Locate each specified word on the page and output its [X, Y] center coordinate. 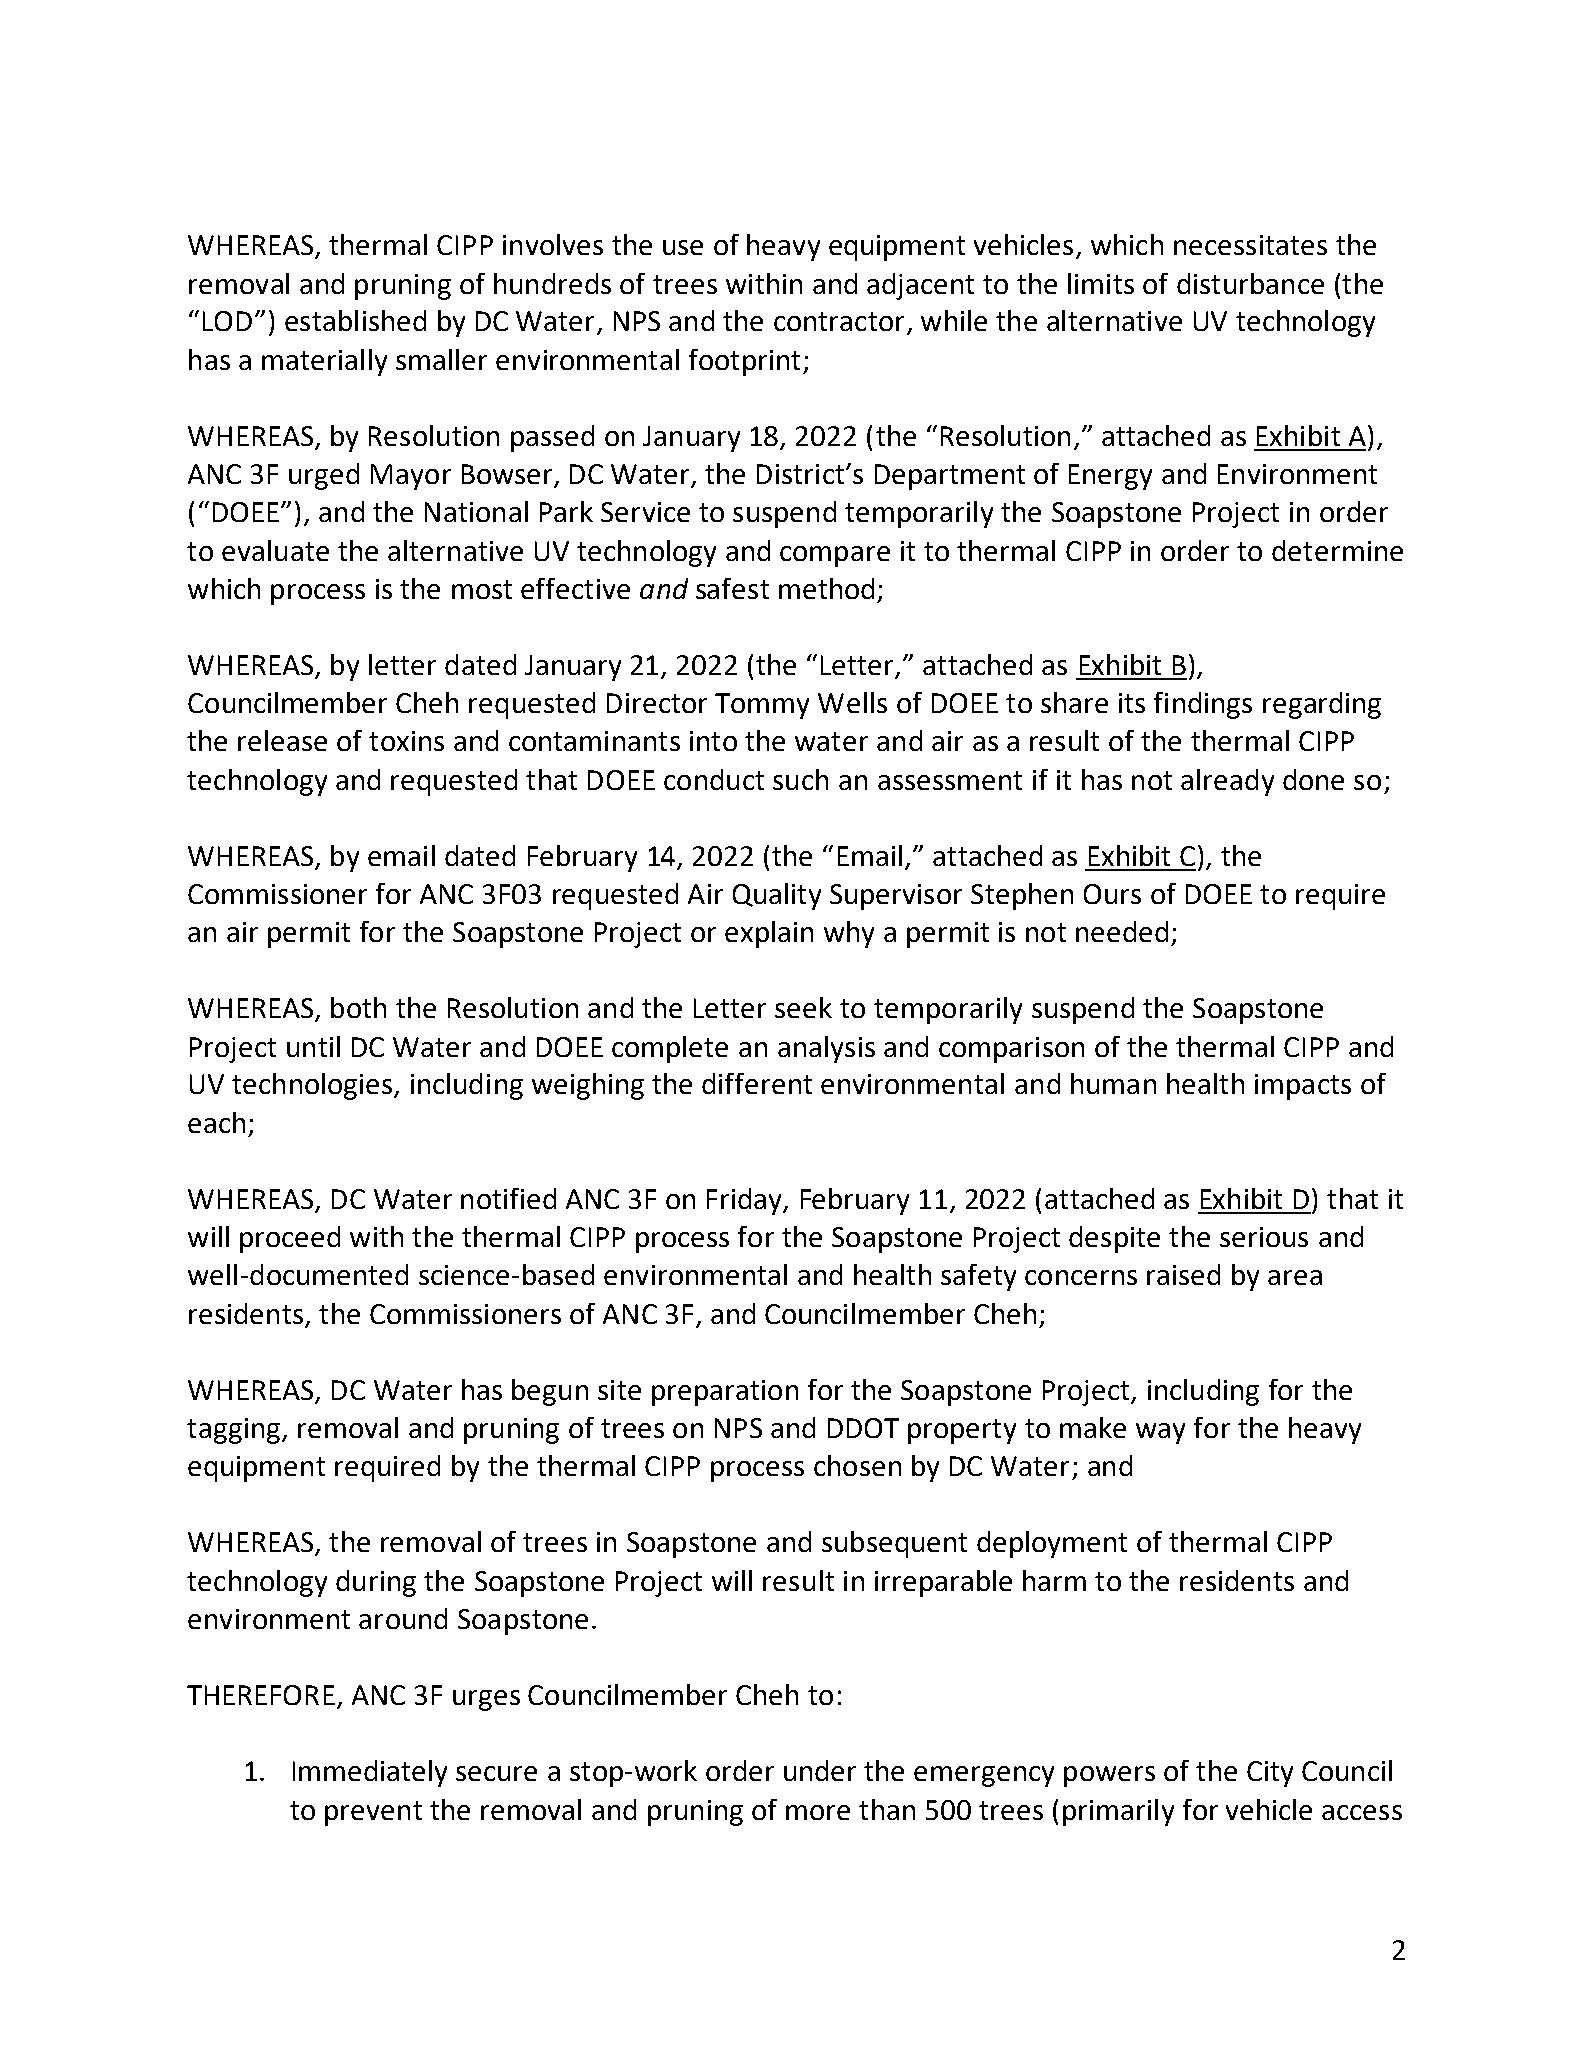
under [820, 1770]
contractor [839, 321]
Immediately [370, 1773]
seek [803, 1007]
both [358, 1007]
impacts [1303, 1087]
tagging [233, 1431]
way [1160, 1433]
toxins [406, 741]
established [355, 320]
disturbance [1250, 283]
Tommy [762, 706]
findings [1203, 705]
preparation [725, 1393]
